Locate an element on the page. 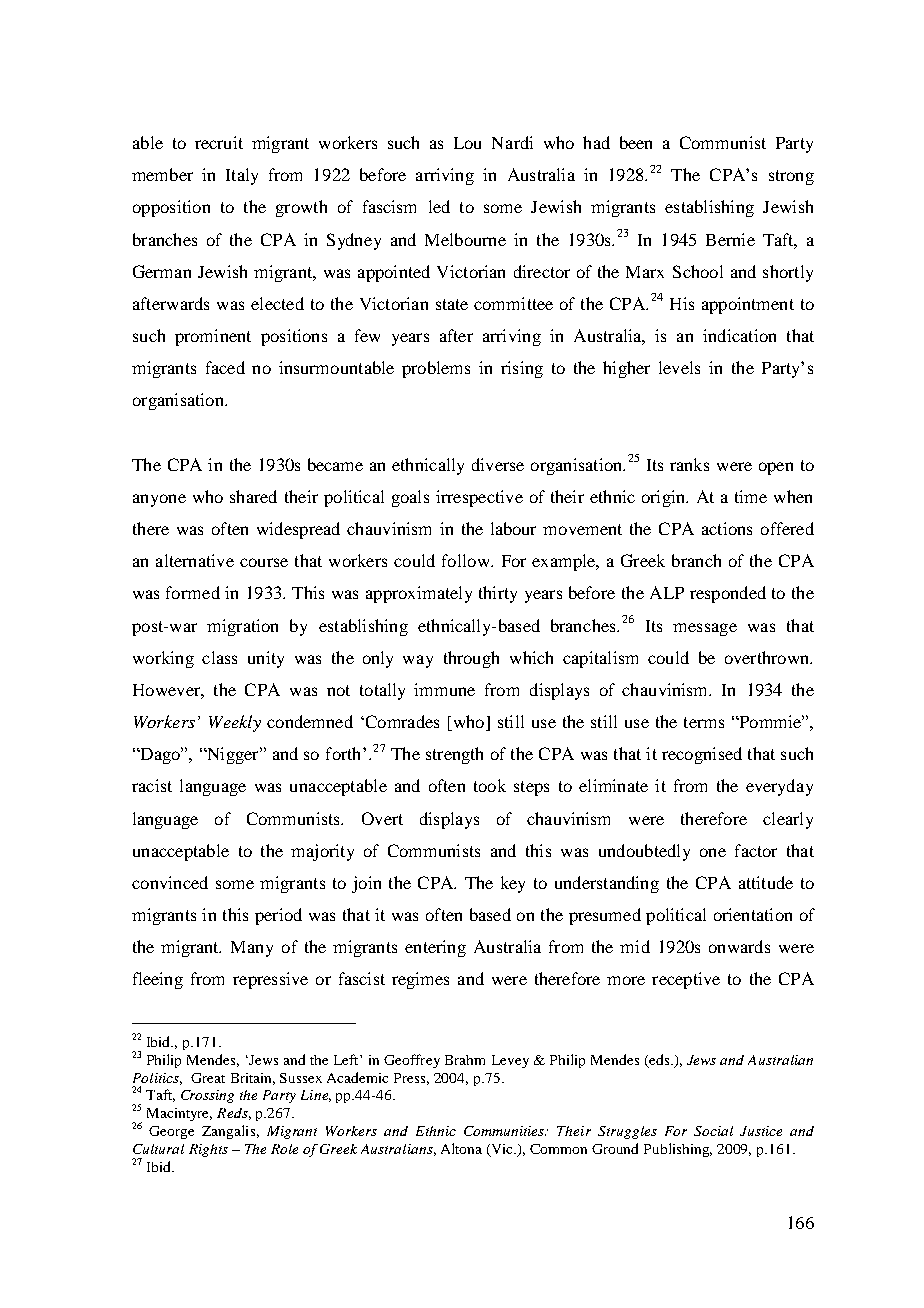 This page has height=1308, width=924. recognised is located at coordinates (702, 755).
